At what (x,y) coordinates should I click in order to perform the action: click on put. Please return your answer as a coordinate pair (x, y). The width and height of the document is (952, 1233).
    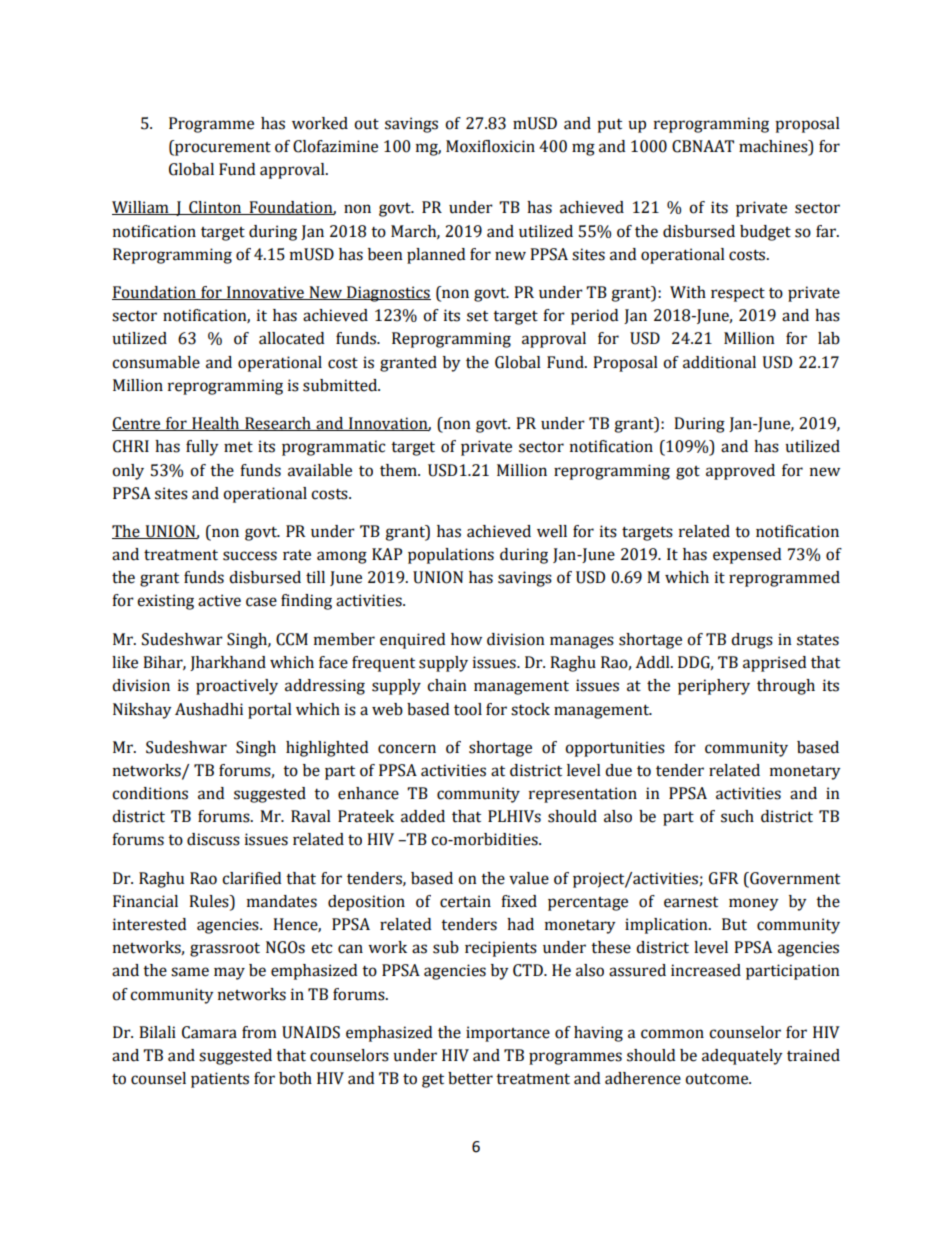
    Looking at the image, I should click on (609, 126).
